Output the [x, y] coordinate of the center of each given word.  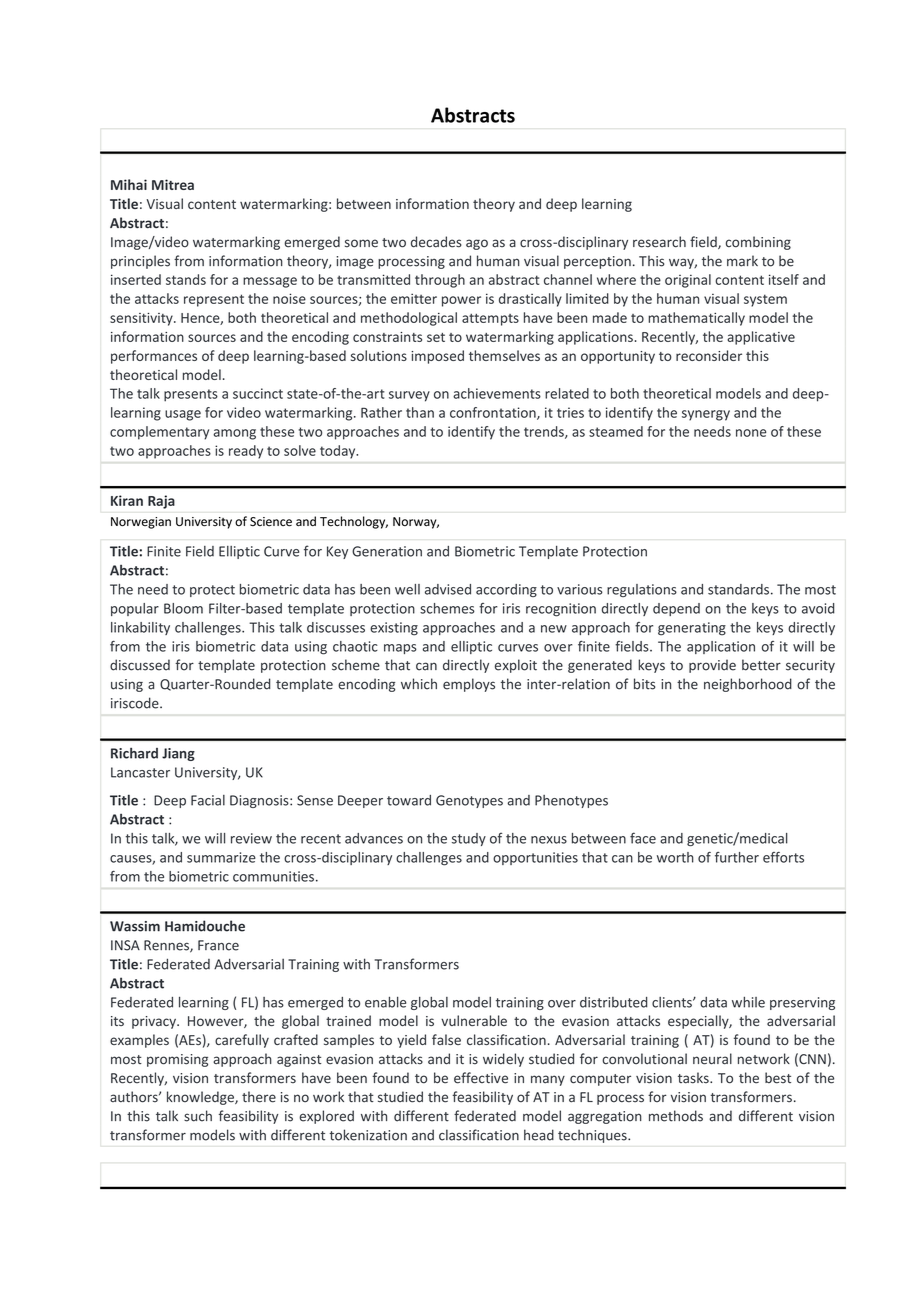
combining [758, 243]
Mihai [129, 184]
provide [712, 666]
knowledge [201, 1098]
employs [469, 685]
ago [477, 244]
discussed [140, 665]
